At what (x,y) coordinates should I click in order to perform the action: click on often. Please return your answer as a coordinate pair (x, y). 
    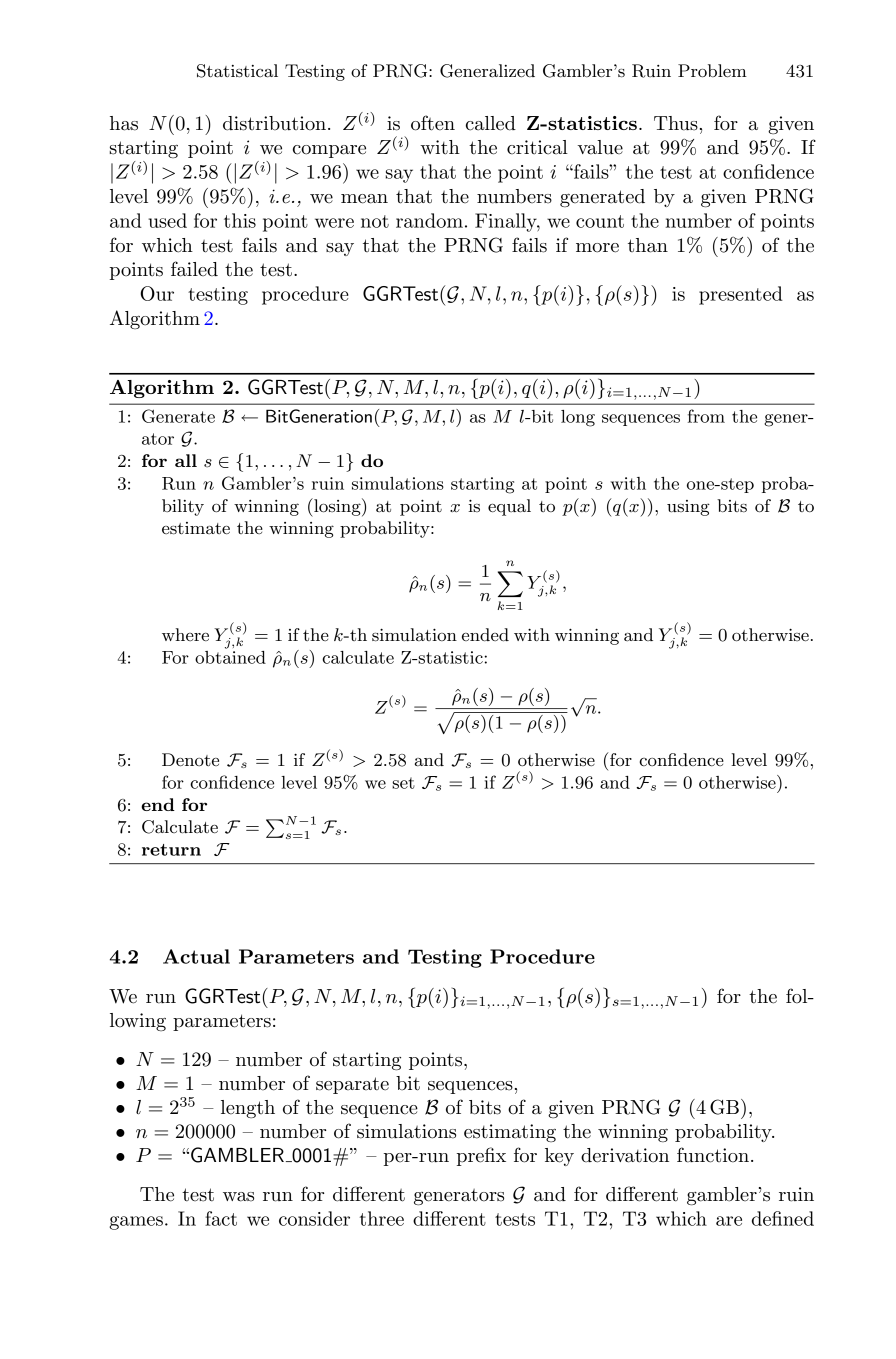
    Looking at the image, I should click on (433, 123).
